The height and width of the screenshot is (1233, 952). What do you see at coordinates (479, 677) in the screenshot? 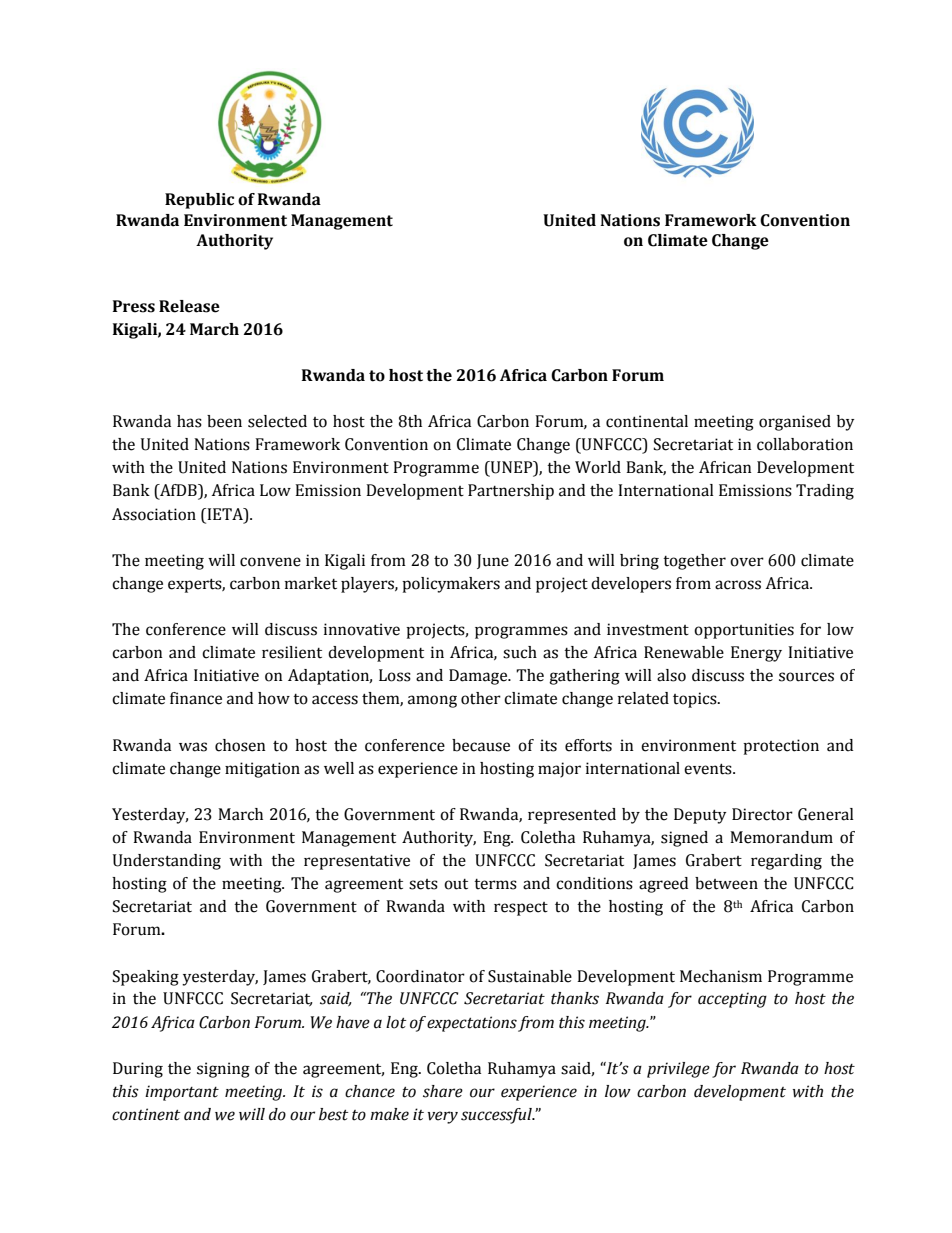
I see `Damage` at bounding box center [479, 677].
